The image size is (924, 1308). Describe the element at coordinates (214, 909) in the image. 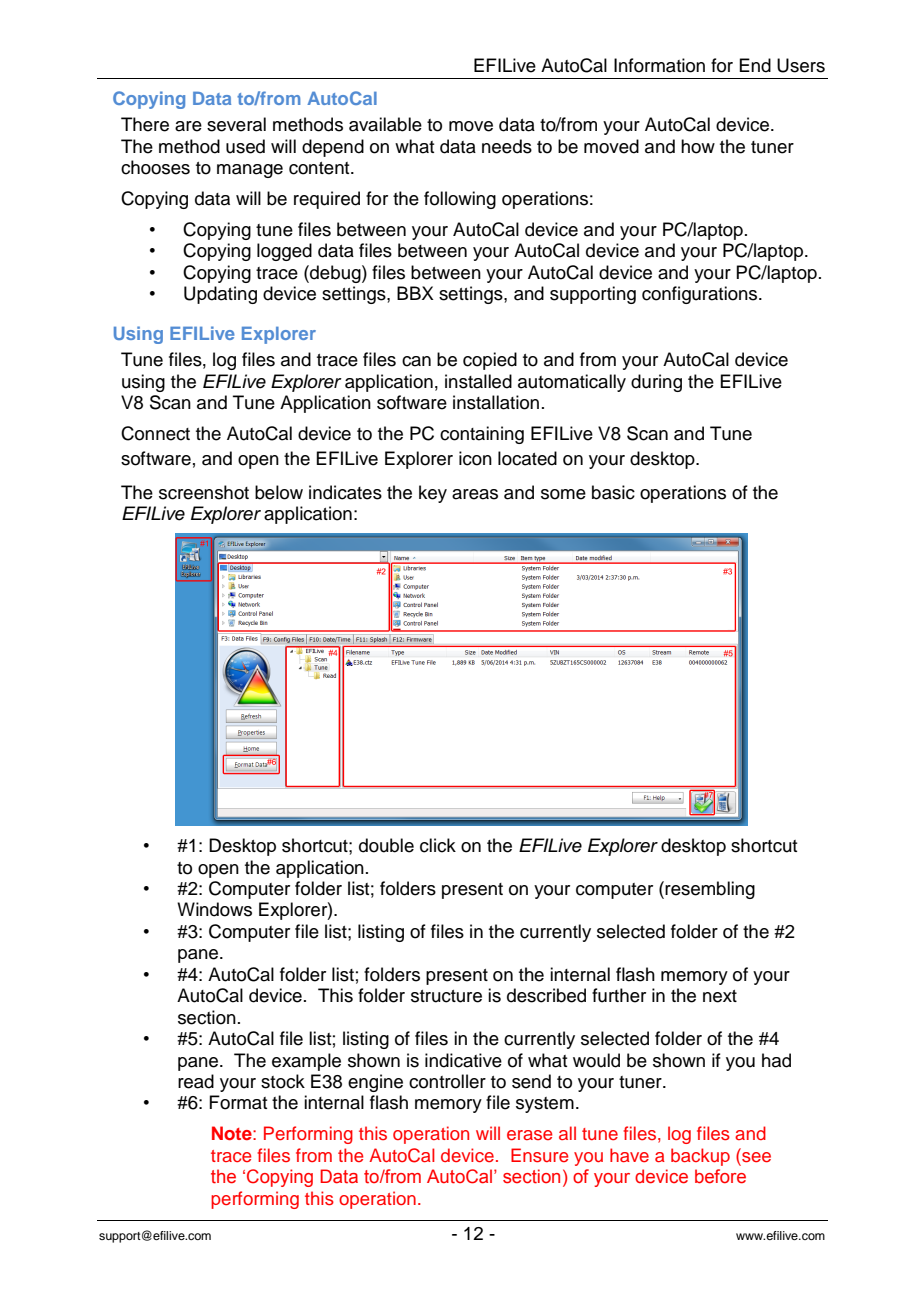

I see `Windows` at that location.
